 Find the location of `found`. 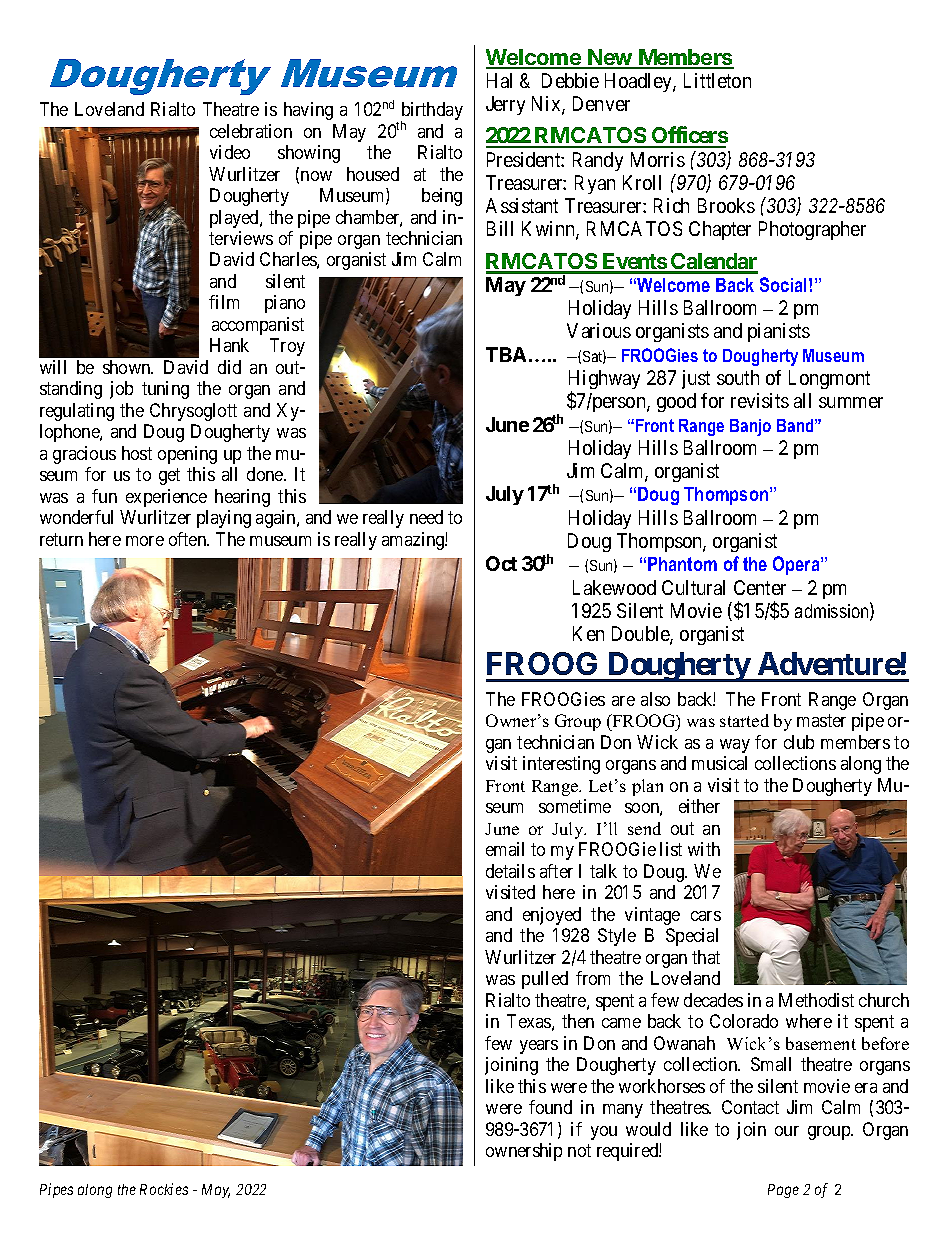

found is located at coordinates (550, 1107).
